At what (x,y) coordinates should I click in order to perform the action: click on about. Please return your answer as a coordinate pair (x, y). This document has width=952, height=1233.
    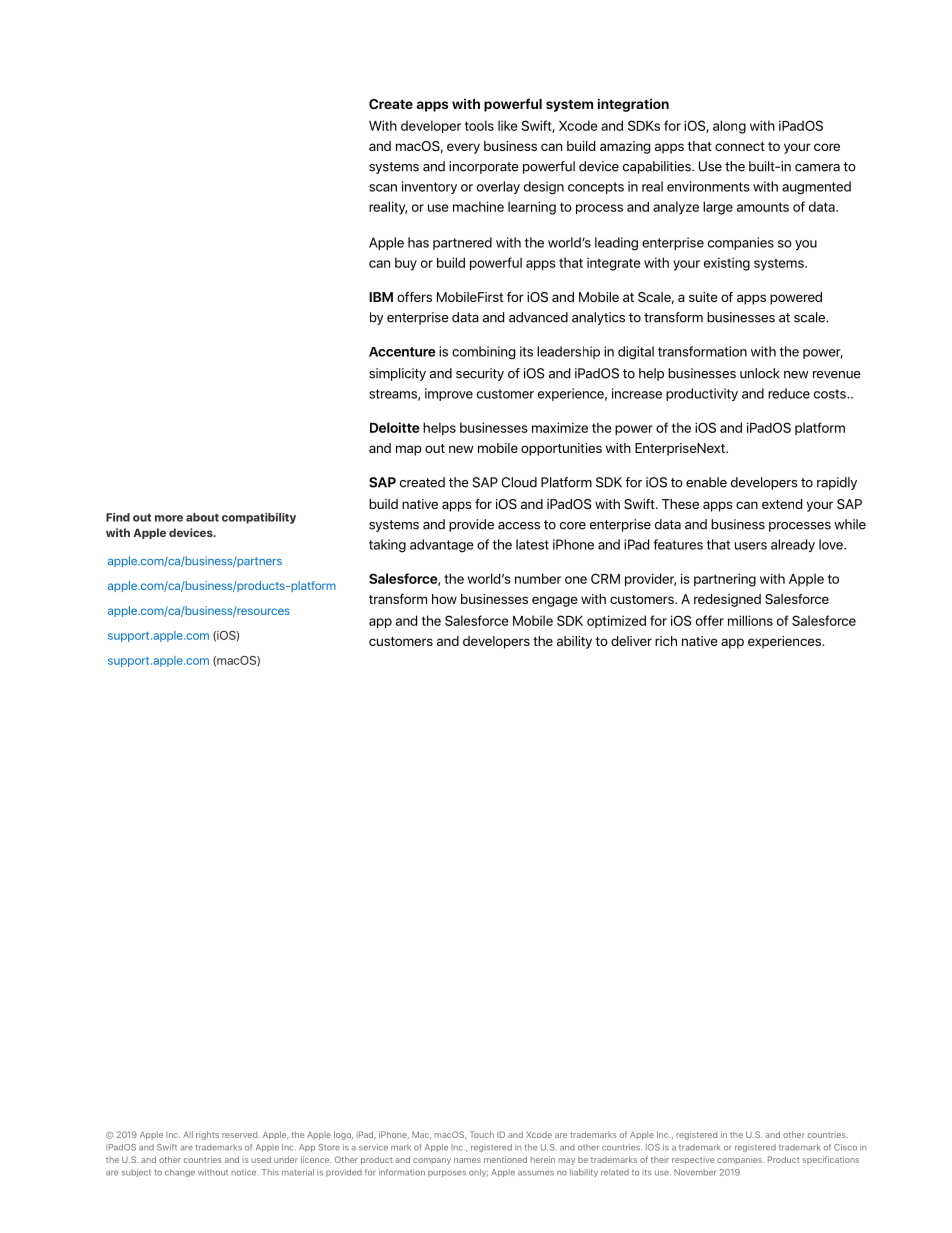
    Looking at the image, I should click on (202, 517).
